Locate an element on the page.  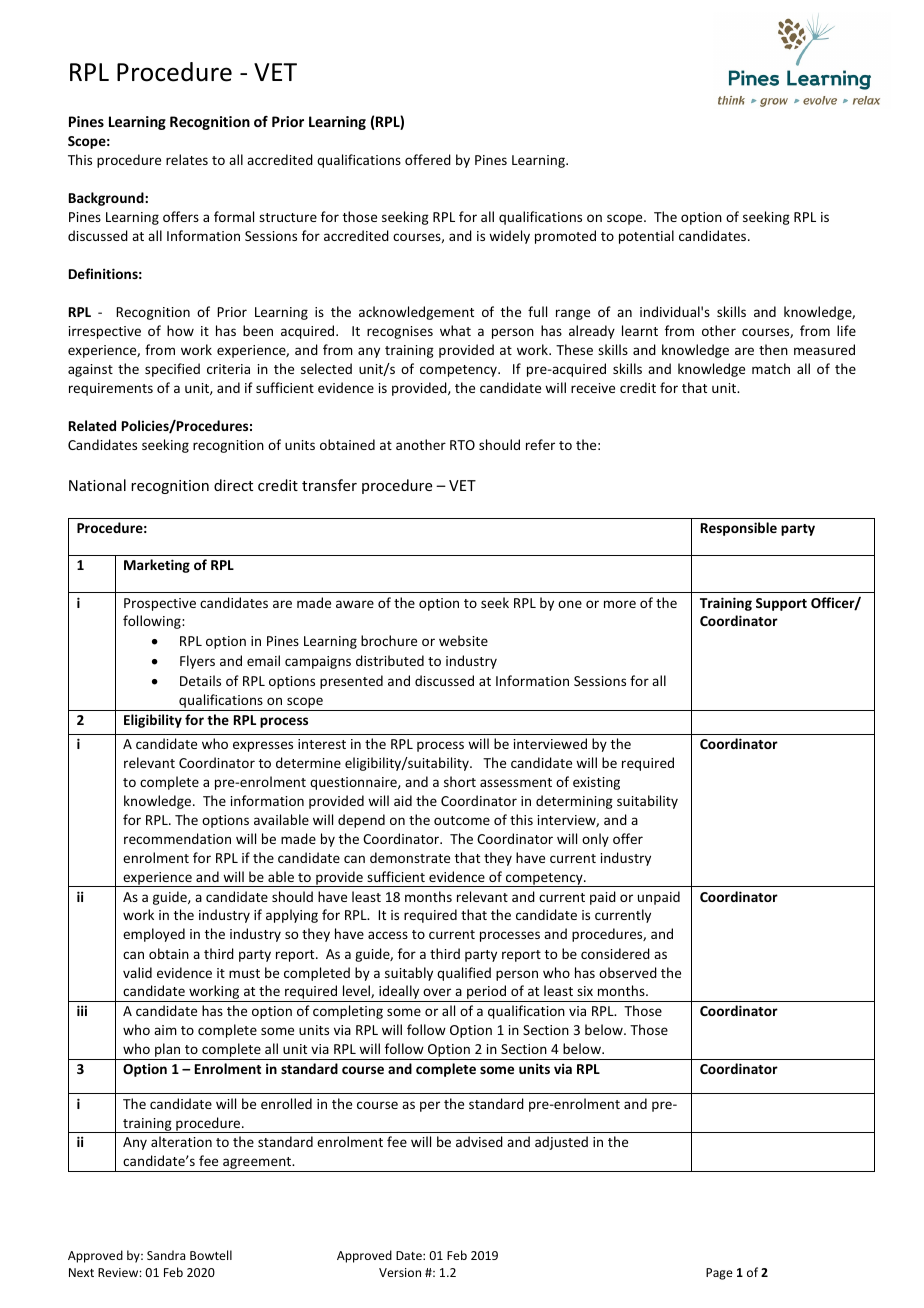
Responsible is located at coordinates (739, 529).
